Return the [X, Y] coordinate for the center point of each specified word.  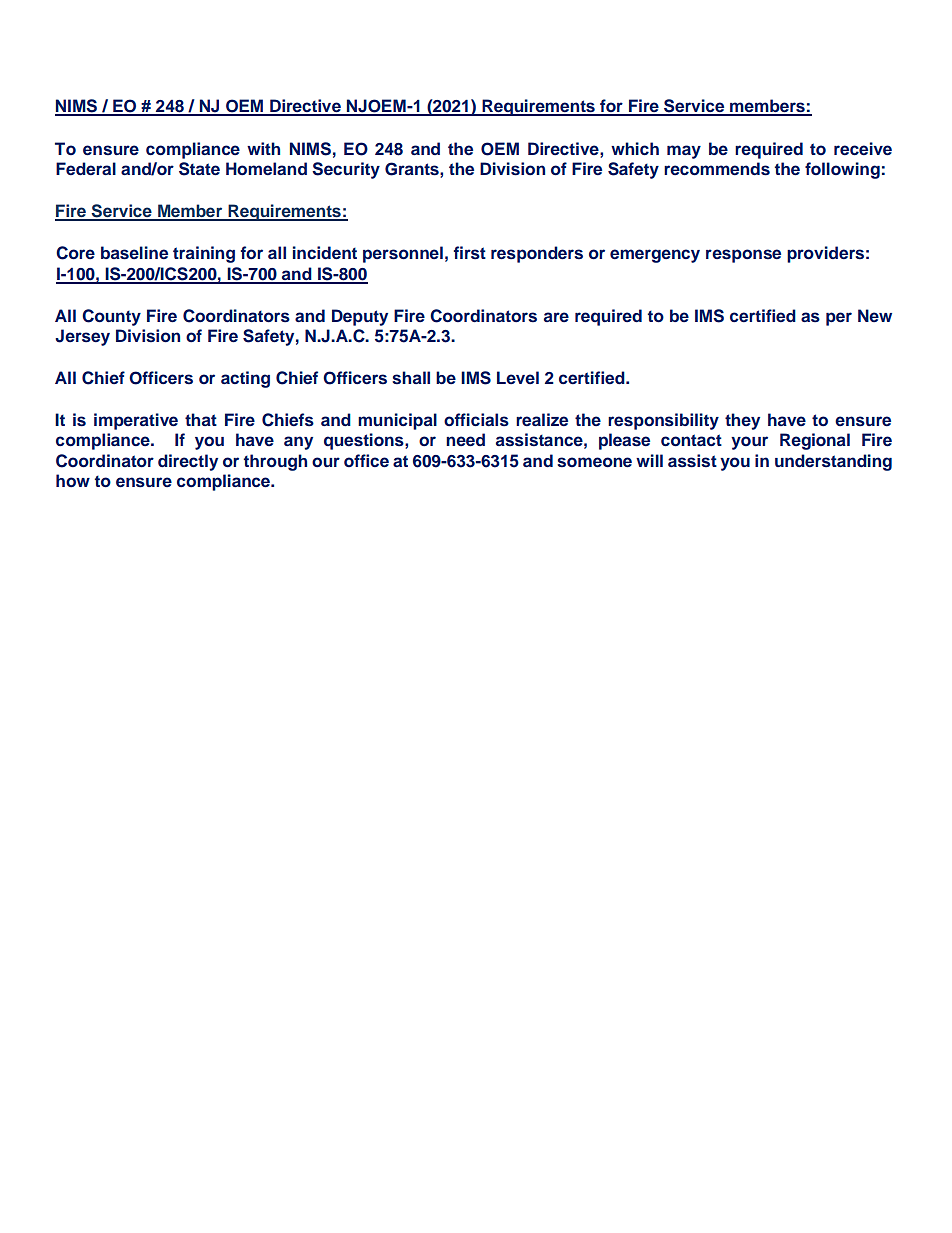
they [742, 421]
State [199, 169]
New [875, 315]
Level [518, 377]
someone [594, 462]
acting [245, 379]
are [556, 317]
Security [346, 170]
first [470, 253]
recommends [717, 169]
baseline [134, 253]
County [111, 317]
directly [188, 462]
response [743, 256]
